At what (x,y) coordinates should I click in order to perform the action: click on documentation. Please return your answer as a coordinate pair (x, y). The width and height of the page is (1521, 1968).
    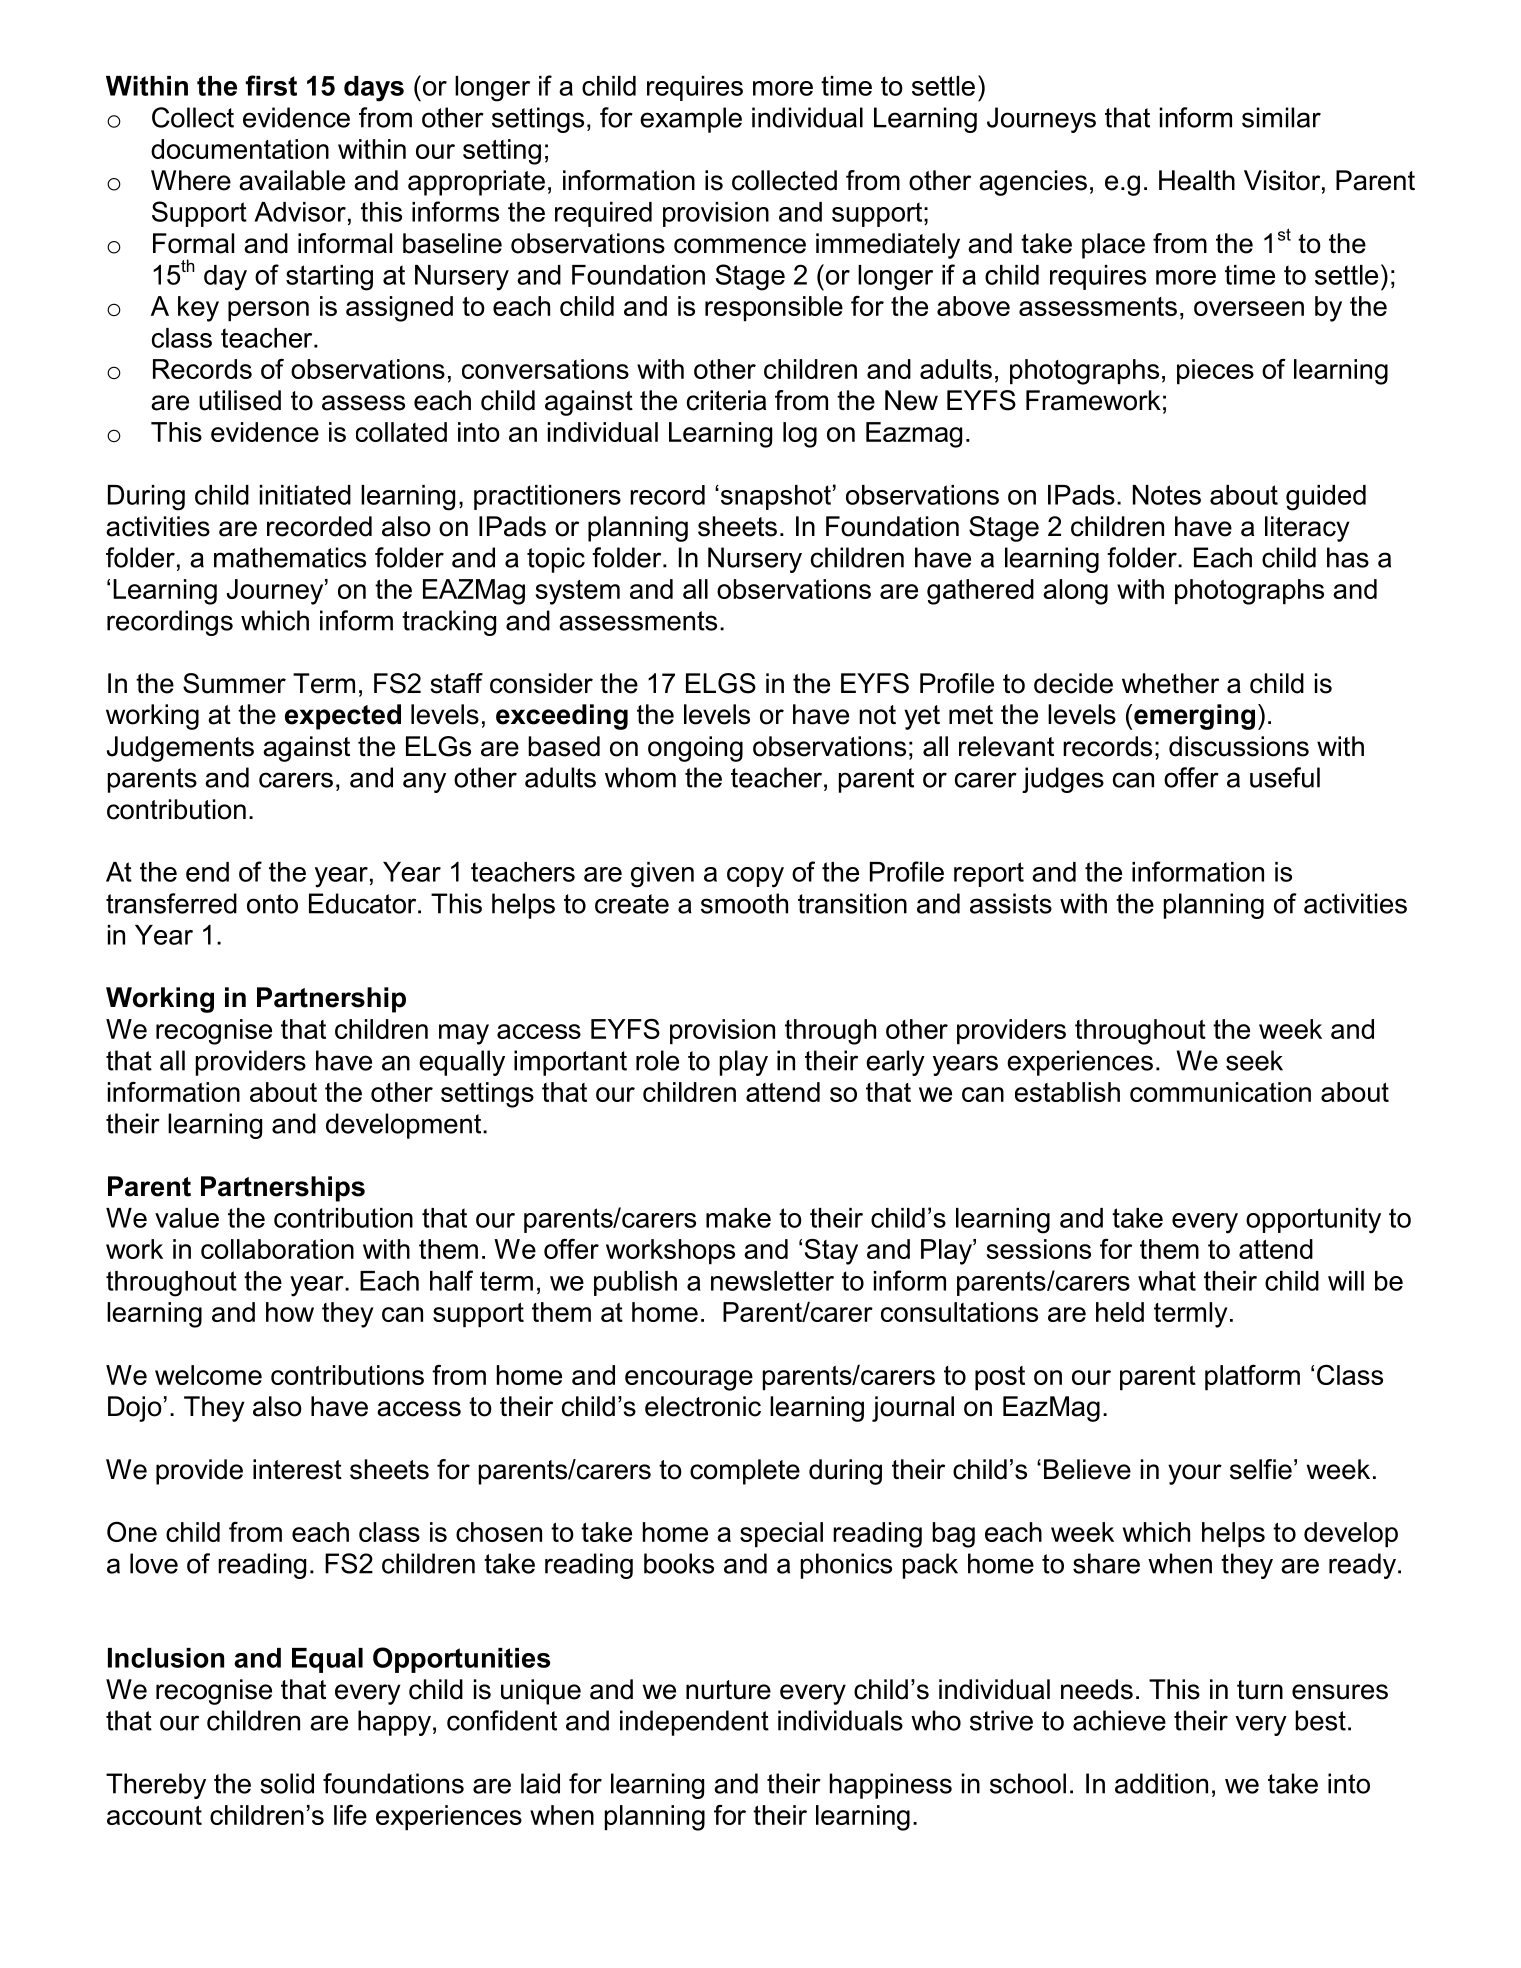
    Looking at the image, I should click on (240, 149).
